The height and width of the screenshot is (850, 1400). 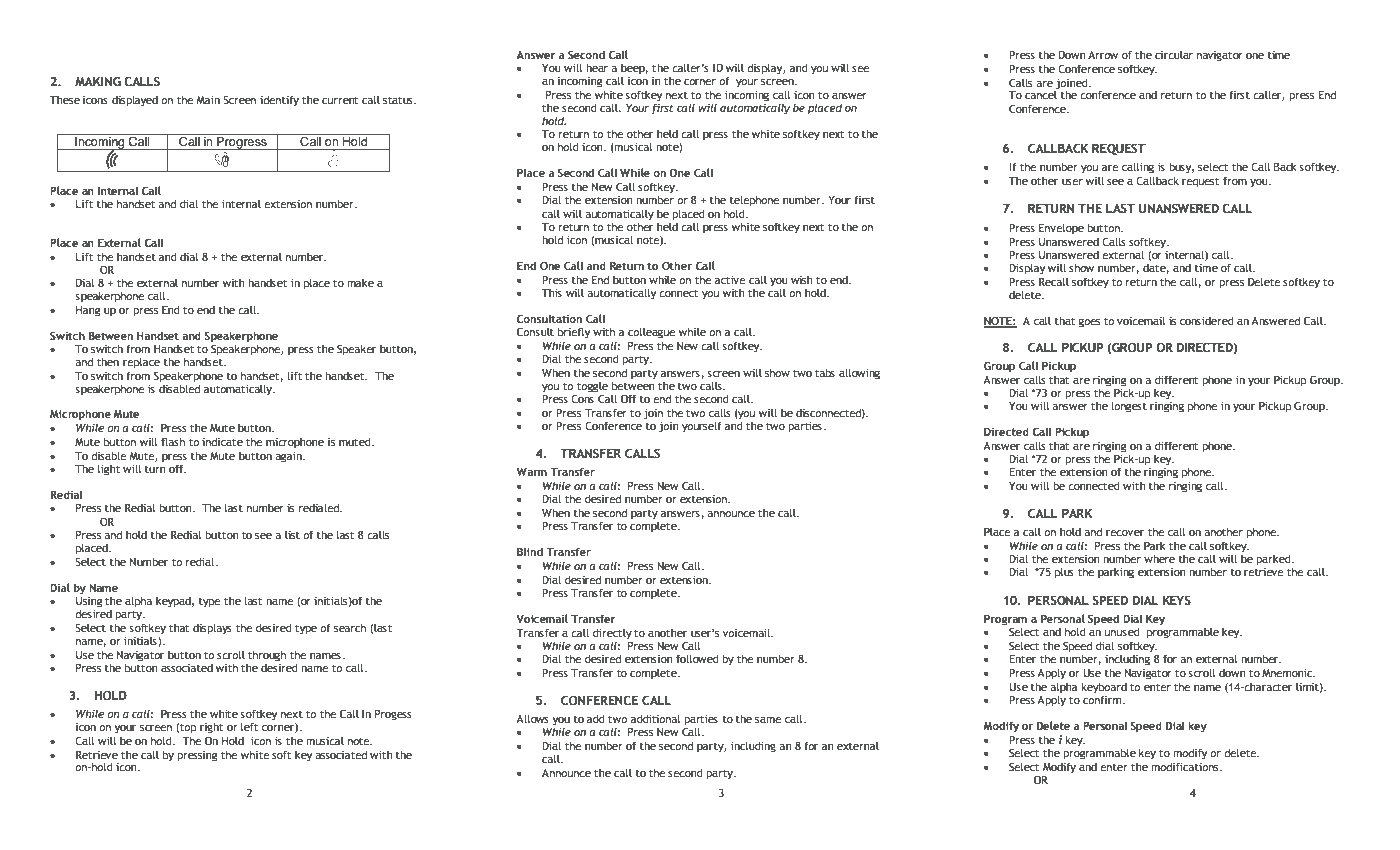 I want to click on modifications, so click(x=1184, y=766).
